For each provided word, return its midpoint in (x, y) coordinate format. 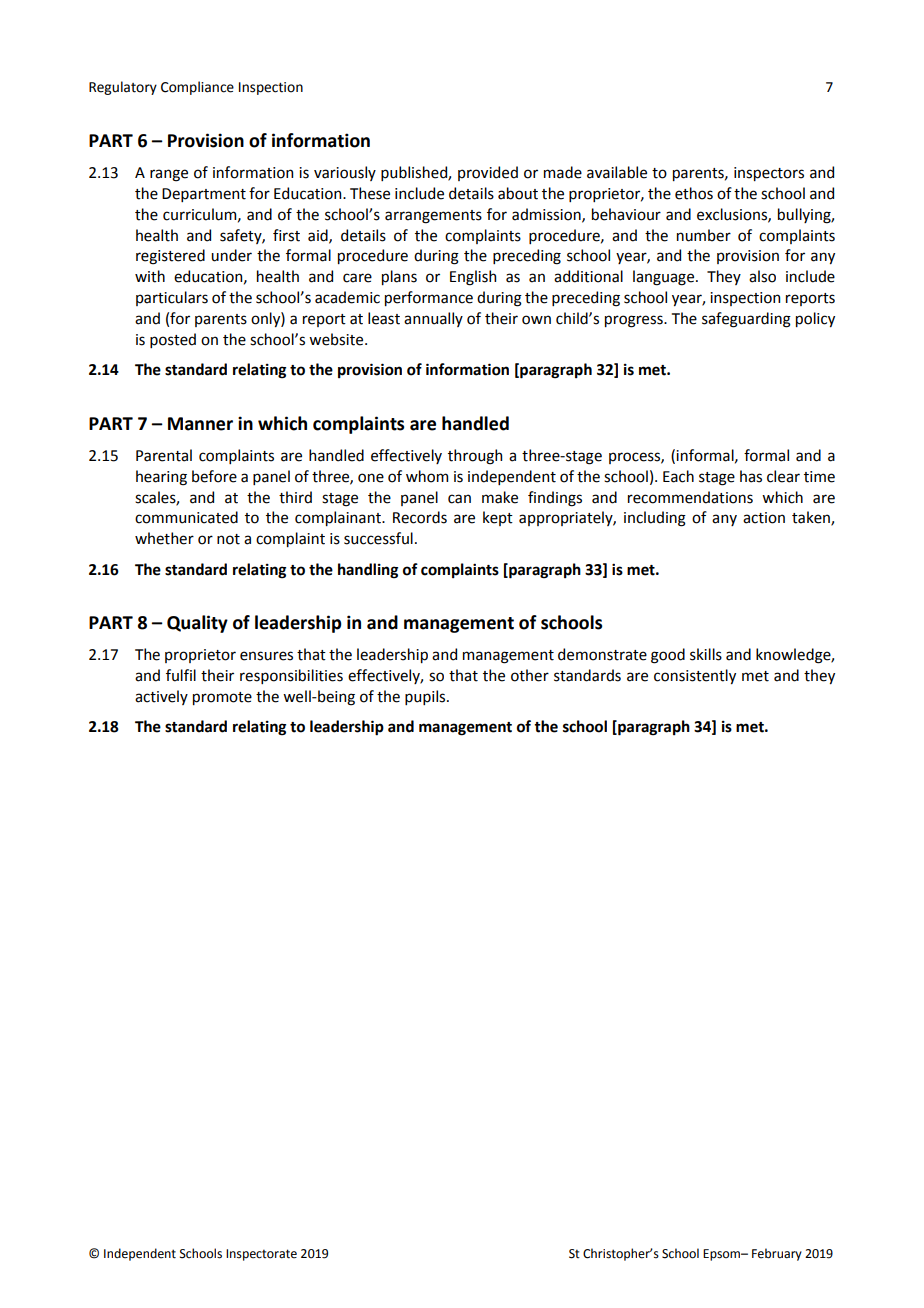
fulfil (181, 675)
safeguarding (746, 320)
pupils (426, 697)
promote (222, 698)
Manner (200, 424)
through (475, 457)
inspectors (769, 174)
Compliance (197, 88)
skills (706, 654)
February (777, 1254)
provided (488, 173)
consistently (695, 676)
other (530, 675)
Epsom (722, 1255)
